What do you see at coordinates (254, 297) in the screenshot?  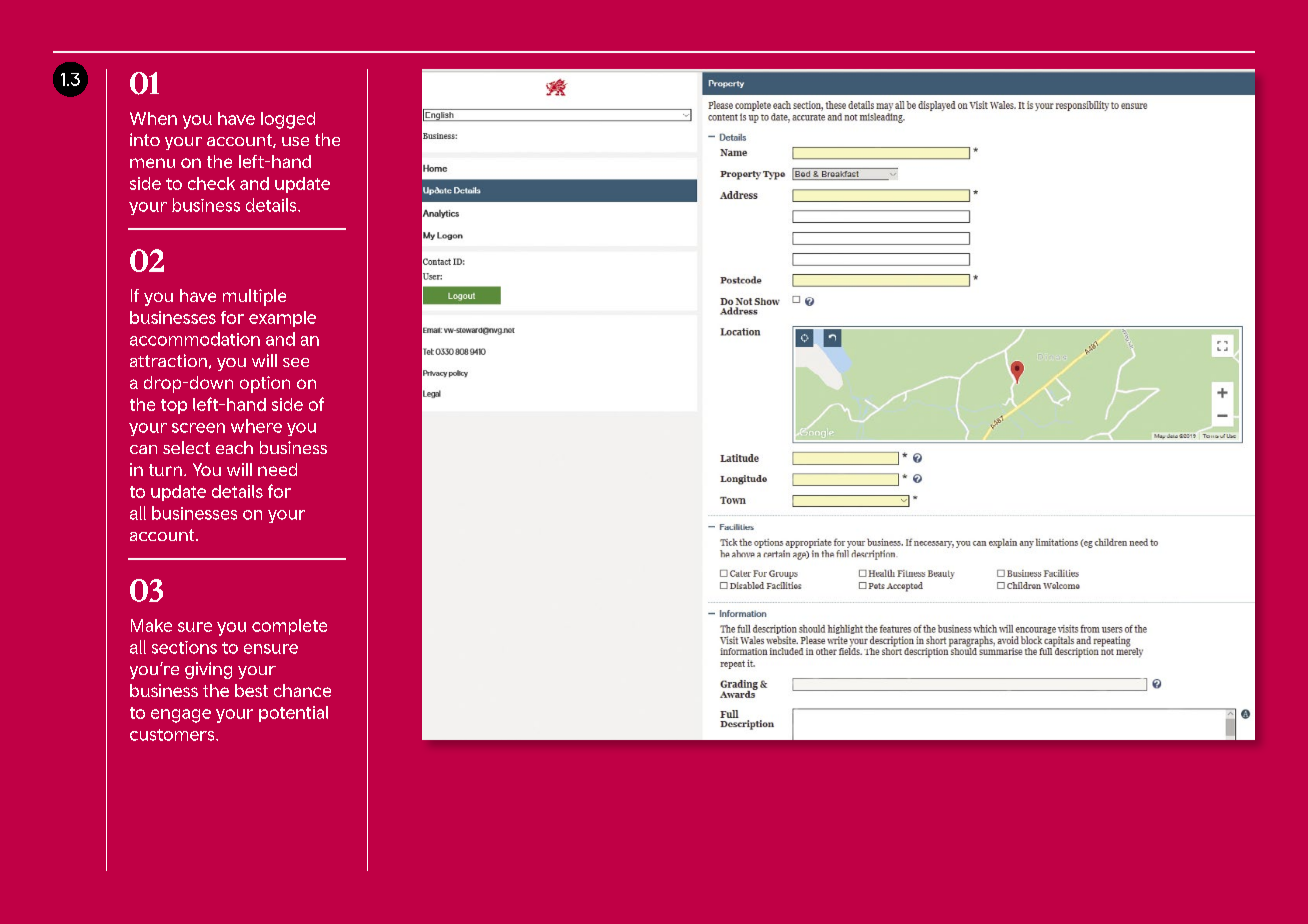 I see `multiple` at bounding box center [254, 297].
